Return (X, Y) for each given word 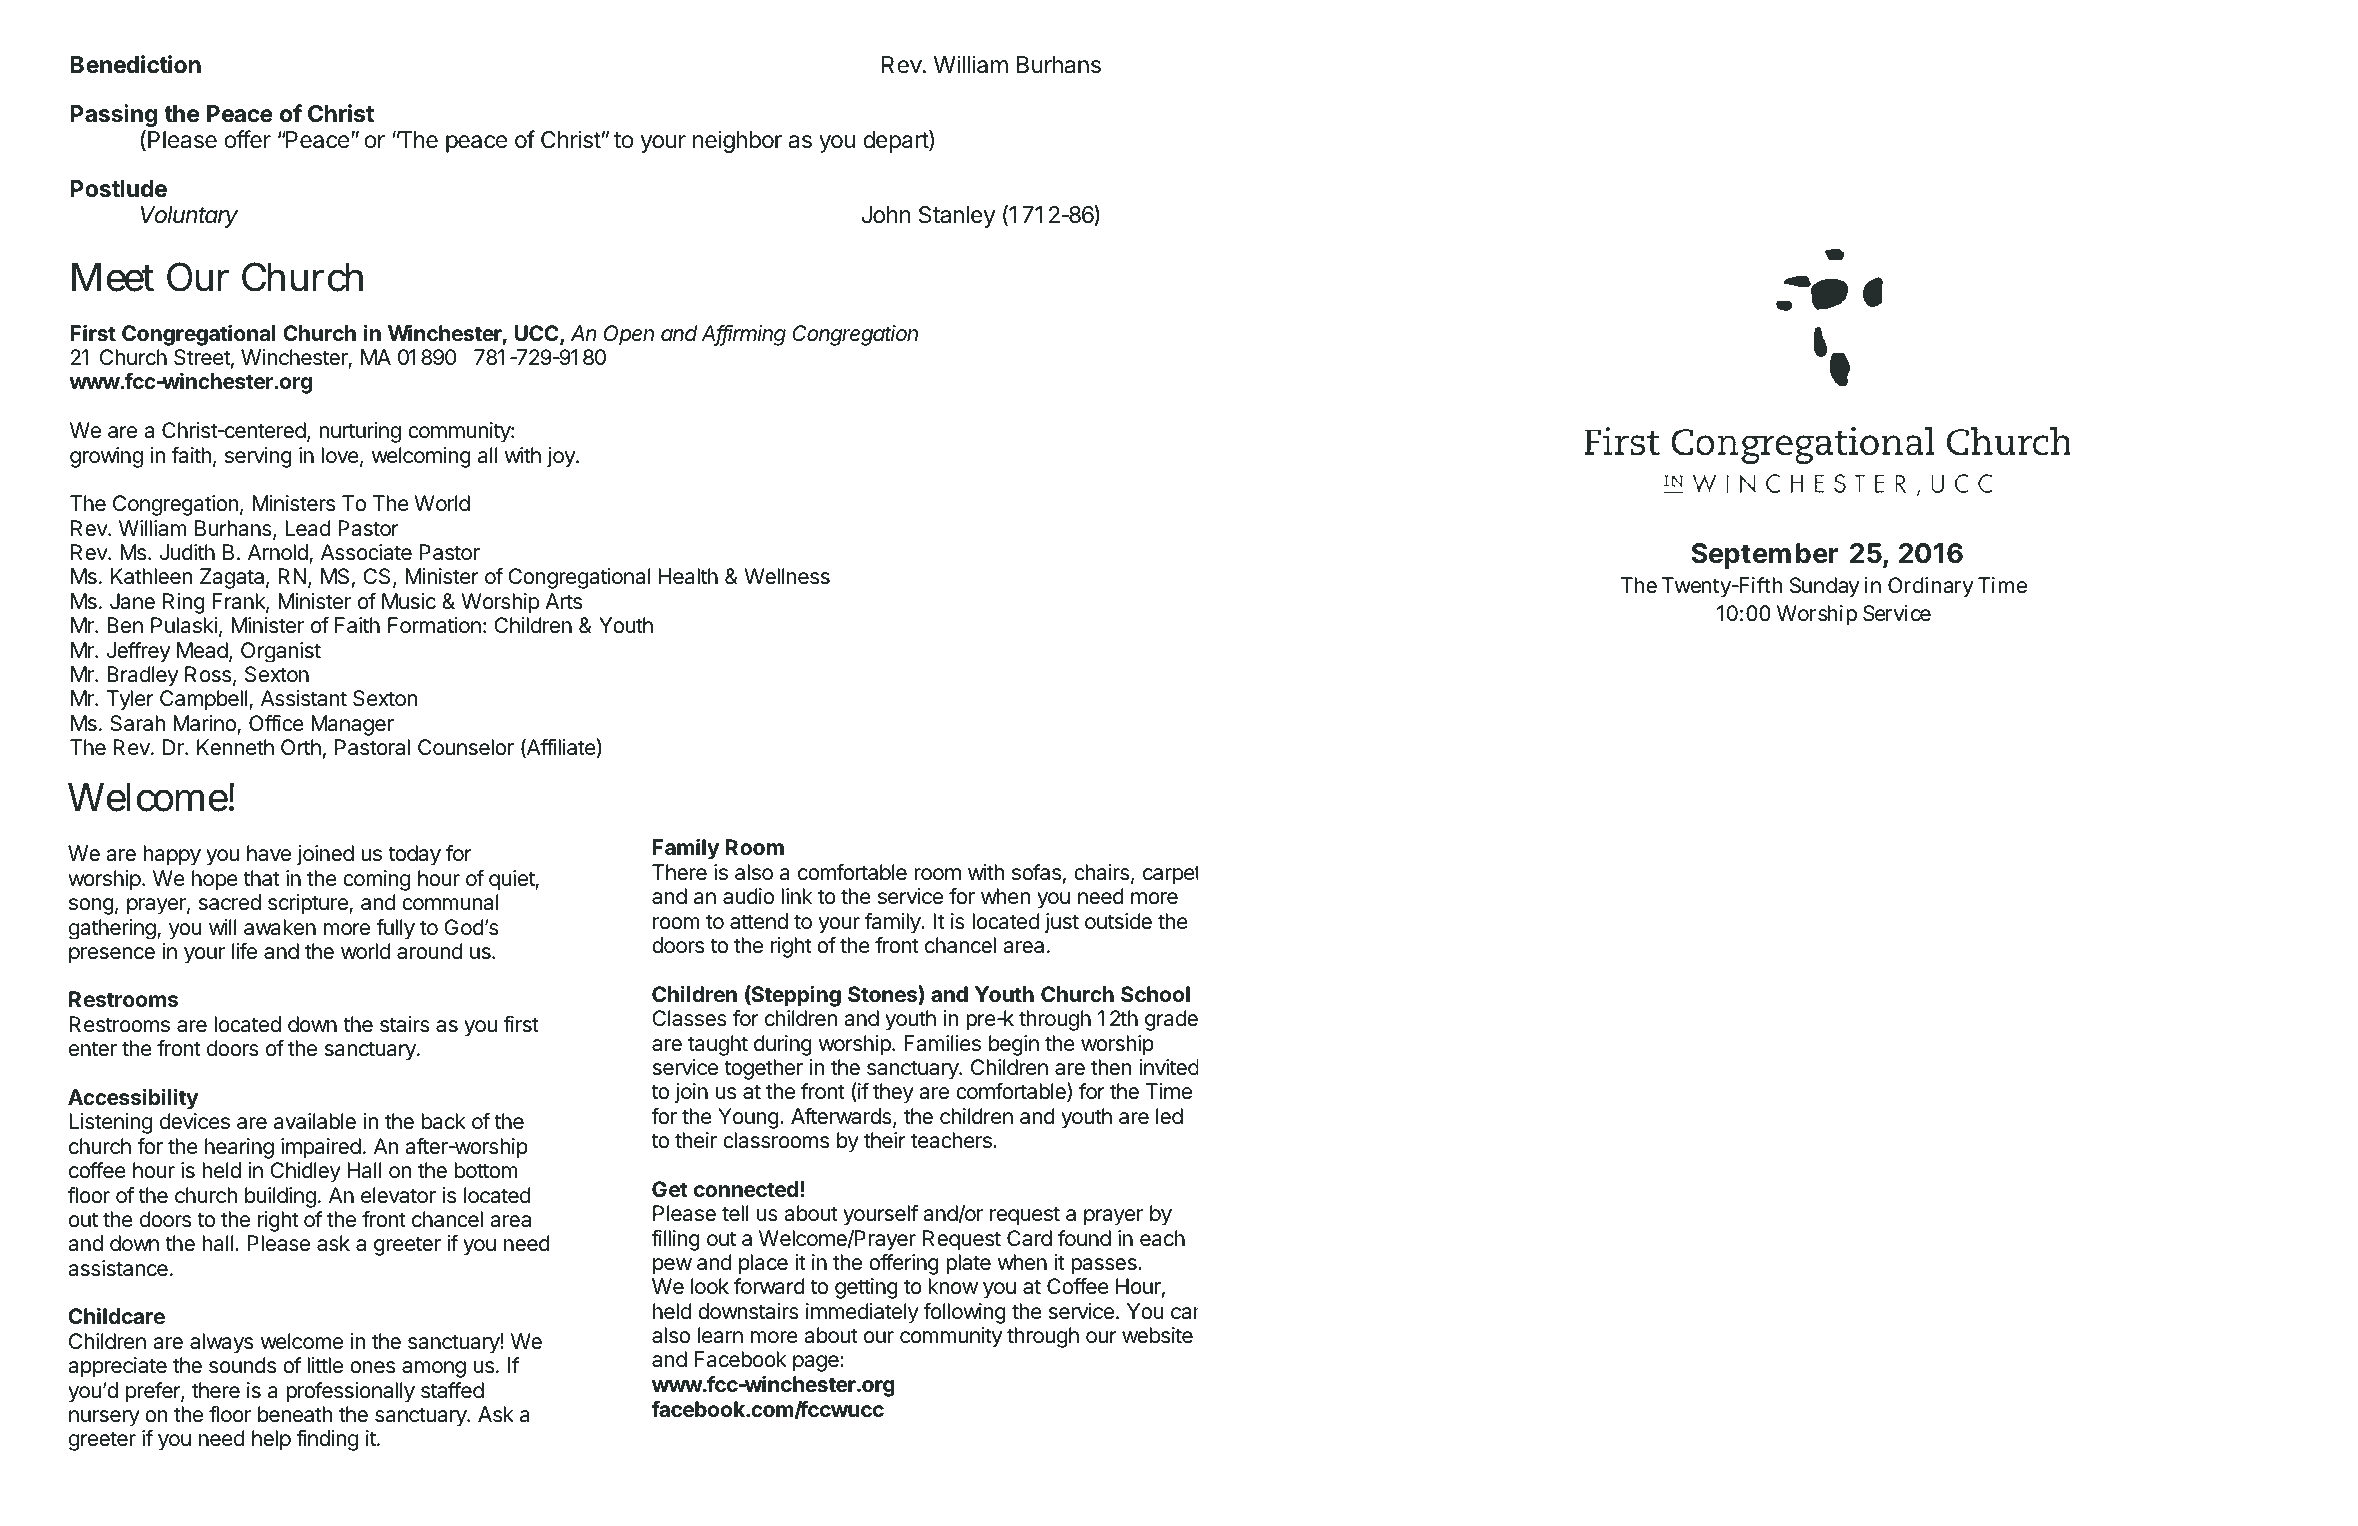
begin (1014, 1045)
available (315, 1121)
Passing (113, 115)
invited (1168, 1067)
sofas (1036, 872)
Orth (301, 747)
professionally (350, 1392)
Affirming (743, 335)
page (817, 1363)
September (1764, 556)
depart (896, 141)
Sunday (1824, 587)
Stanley (957, 217)
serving (258, 457)
